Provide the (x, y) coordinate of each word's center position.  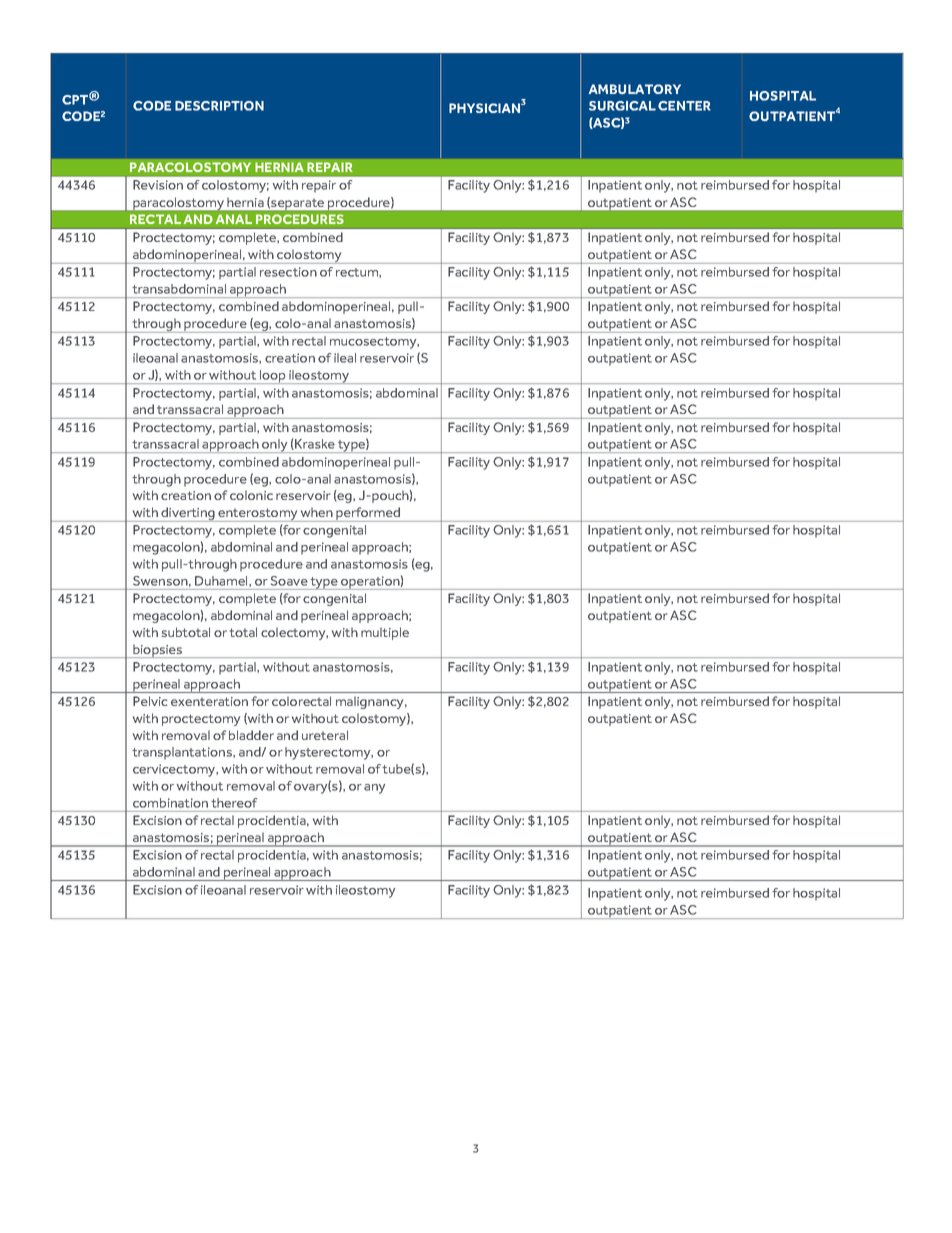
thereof (234, 803)
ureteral (325, 735)
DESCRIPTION (219, 106)
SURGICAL (622, 106)
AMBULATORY (635, 89)
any (374, 789)
